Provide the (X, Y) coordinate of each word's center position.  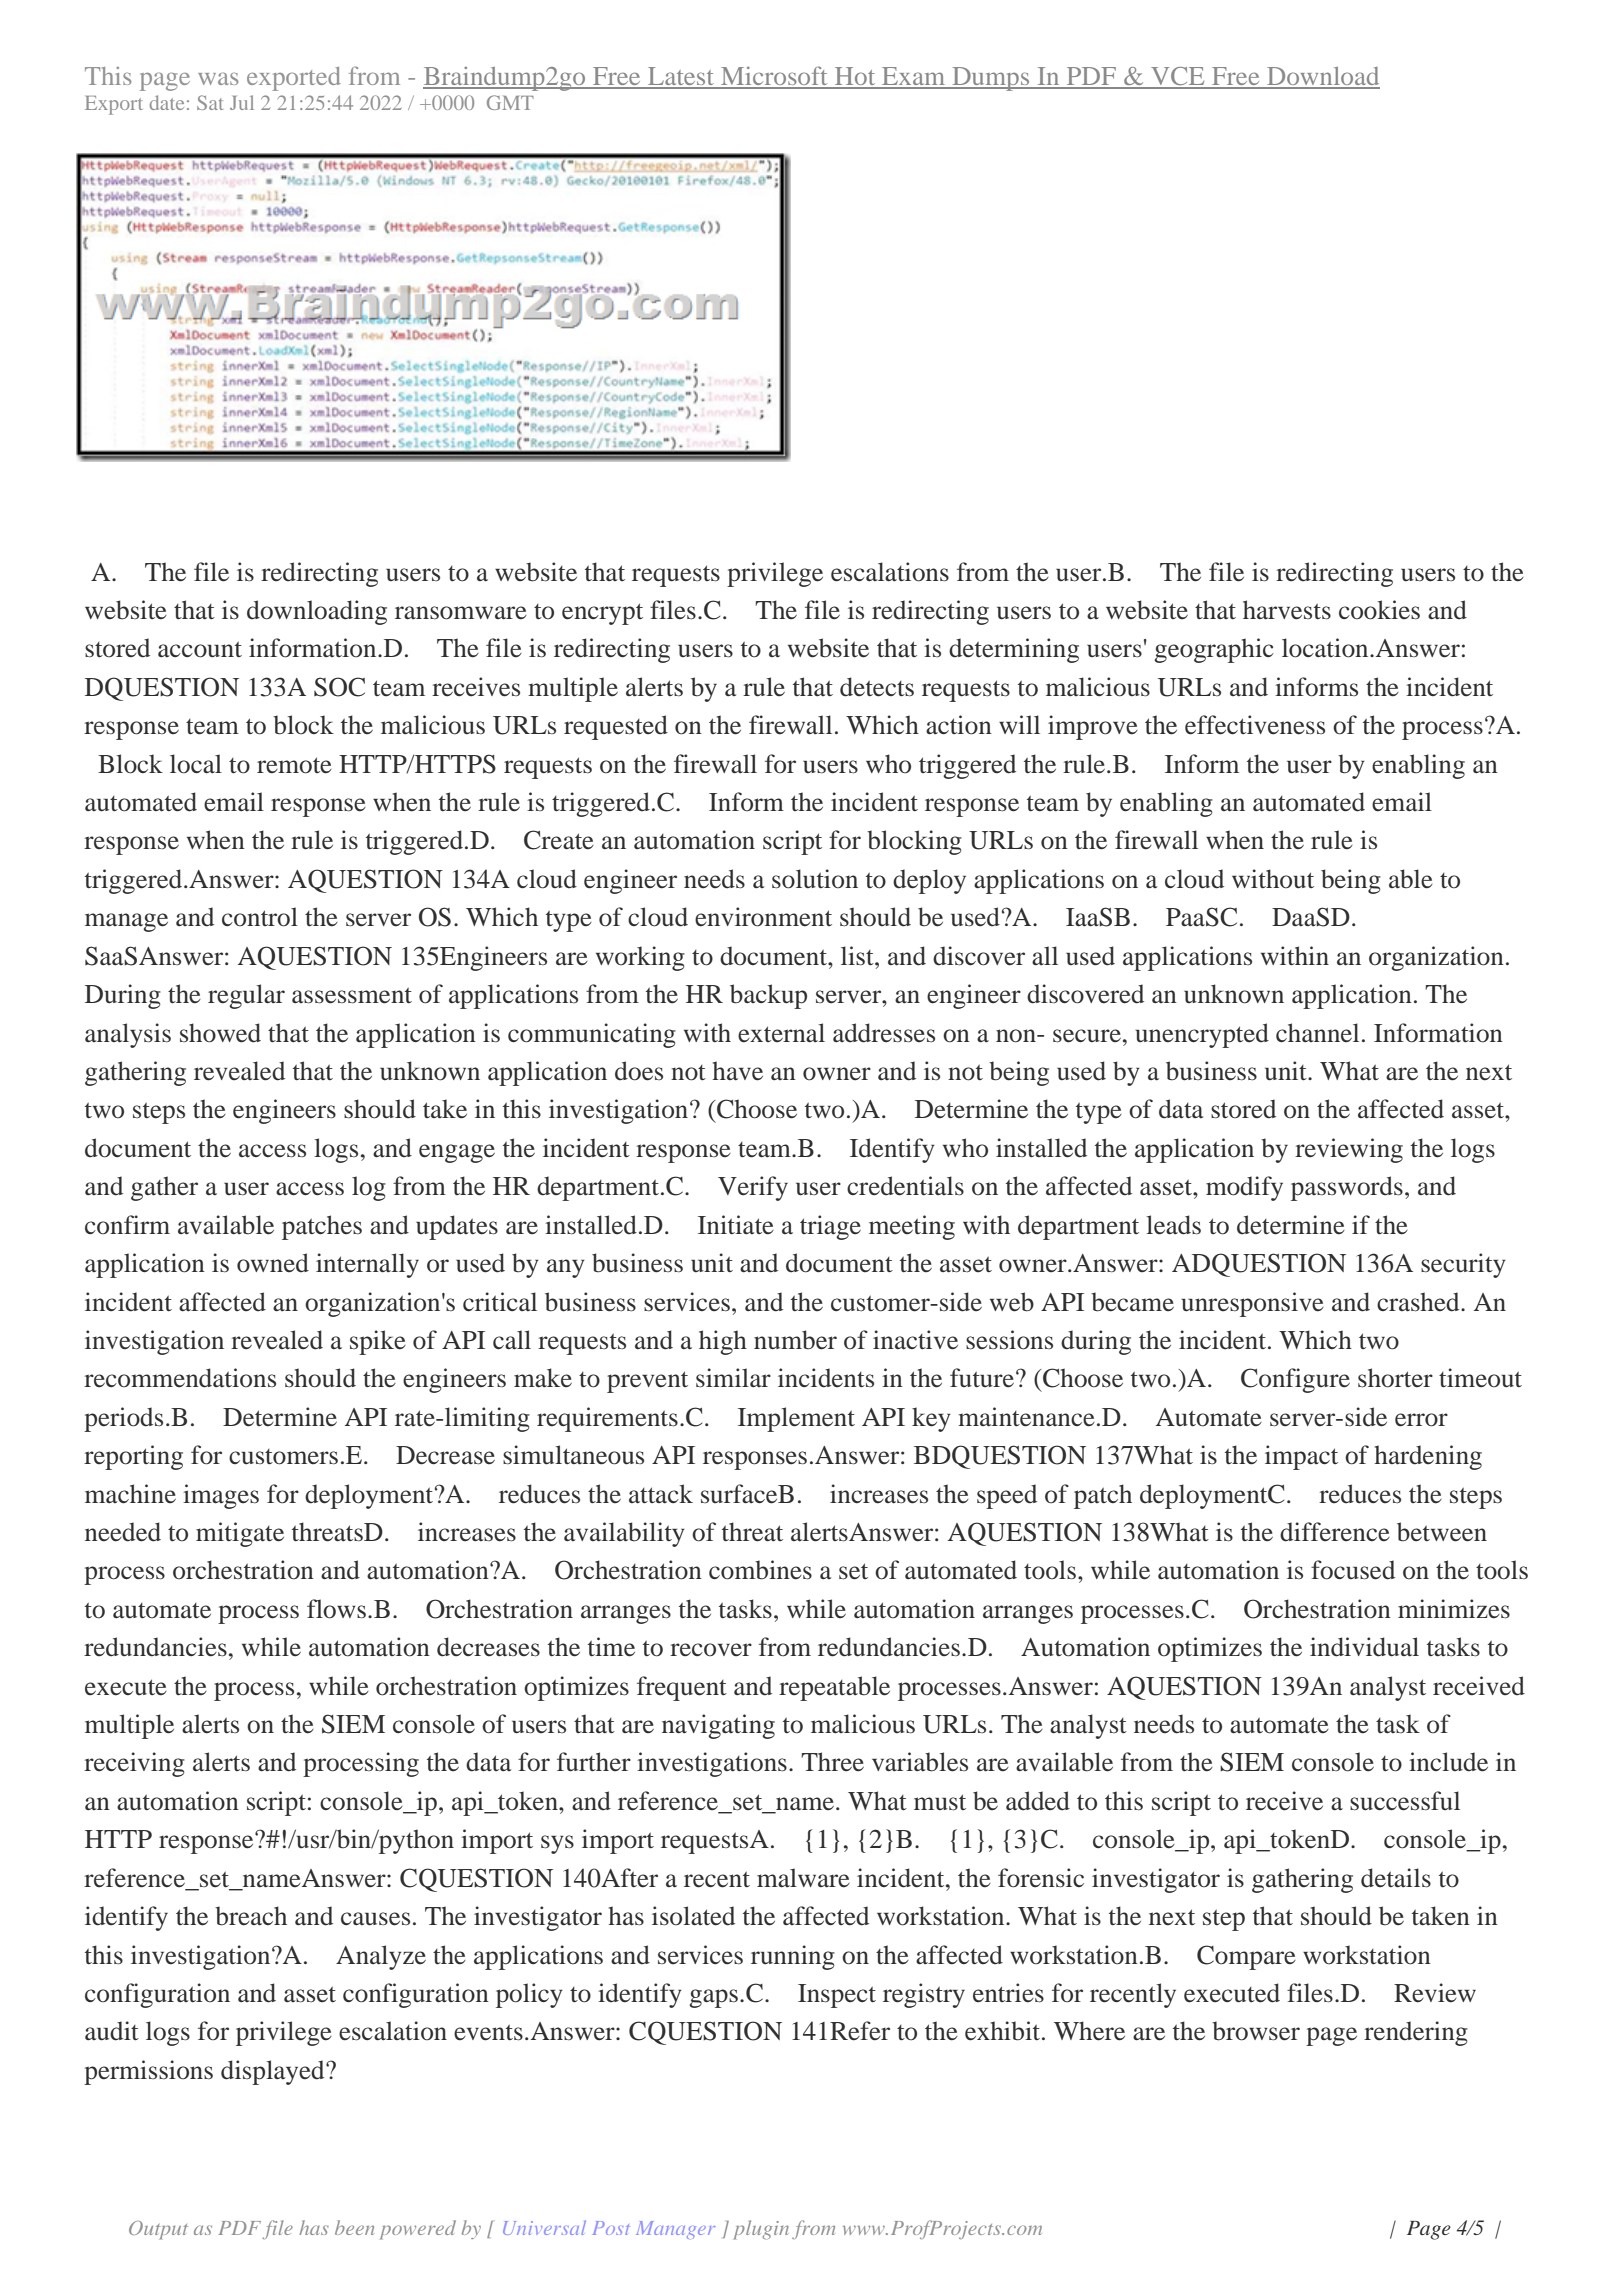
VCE (1178, 77)
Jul (242, 102)
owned (273, 1263)
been (354, 2227)
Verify (753, 1188)
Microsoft (774, 77)
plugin (761, 2230)
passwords (1347, 1188)
